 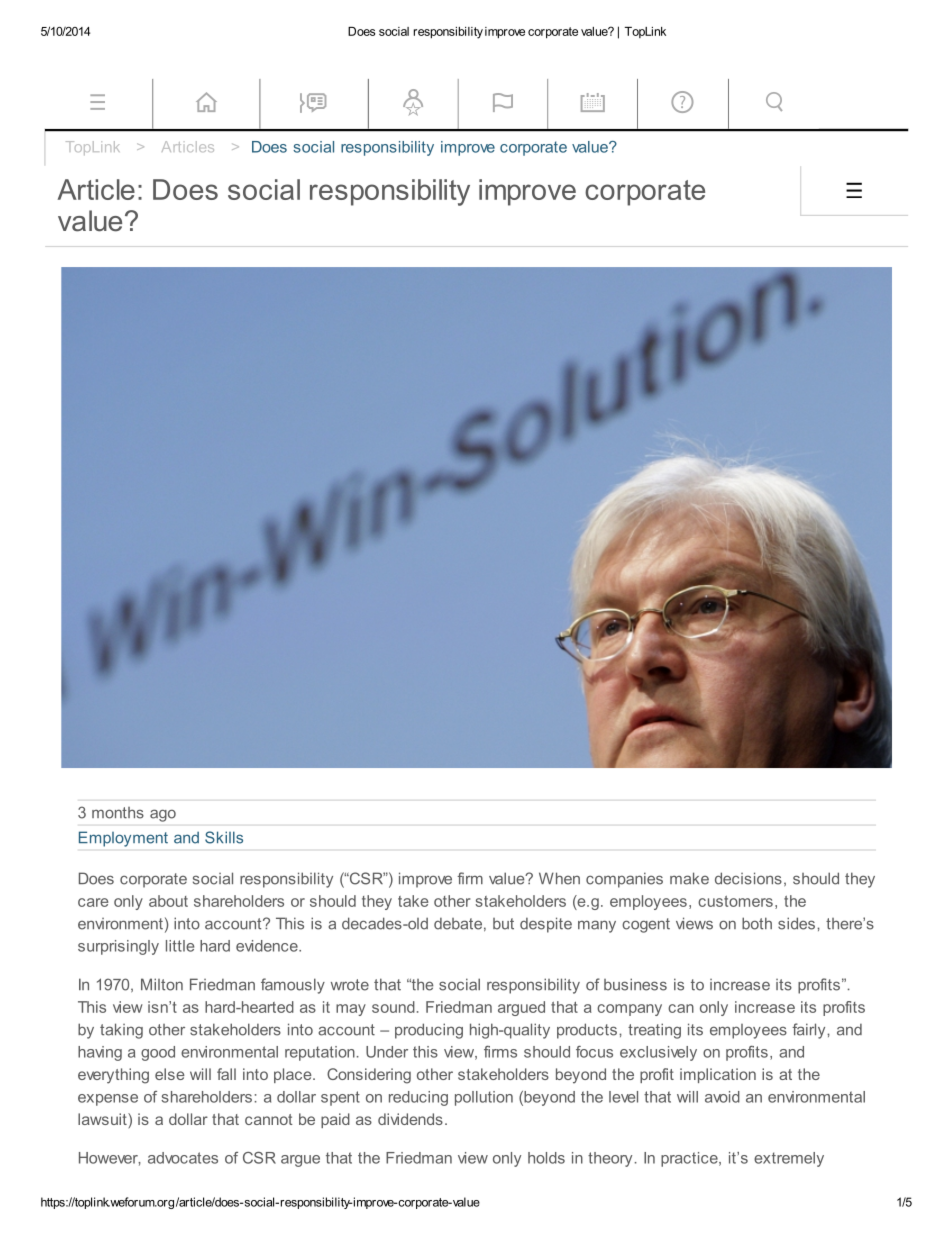 I want to click on advocates, so click(x=183, y=1158).
